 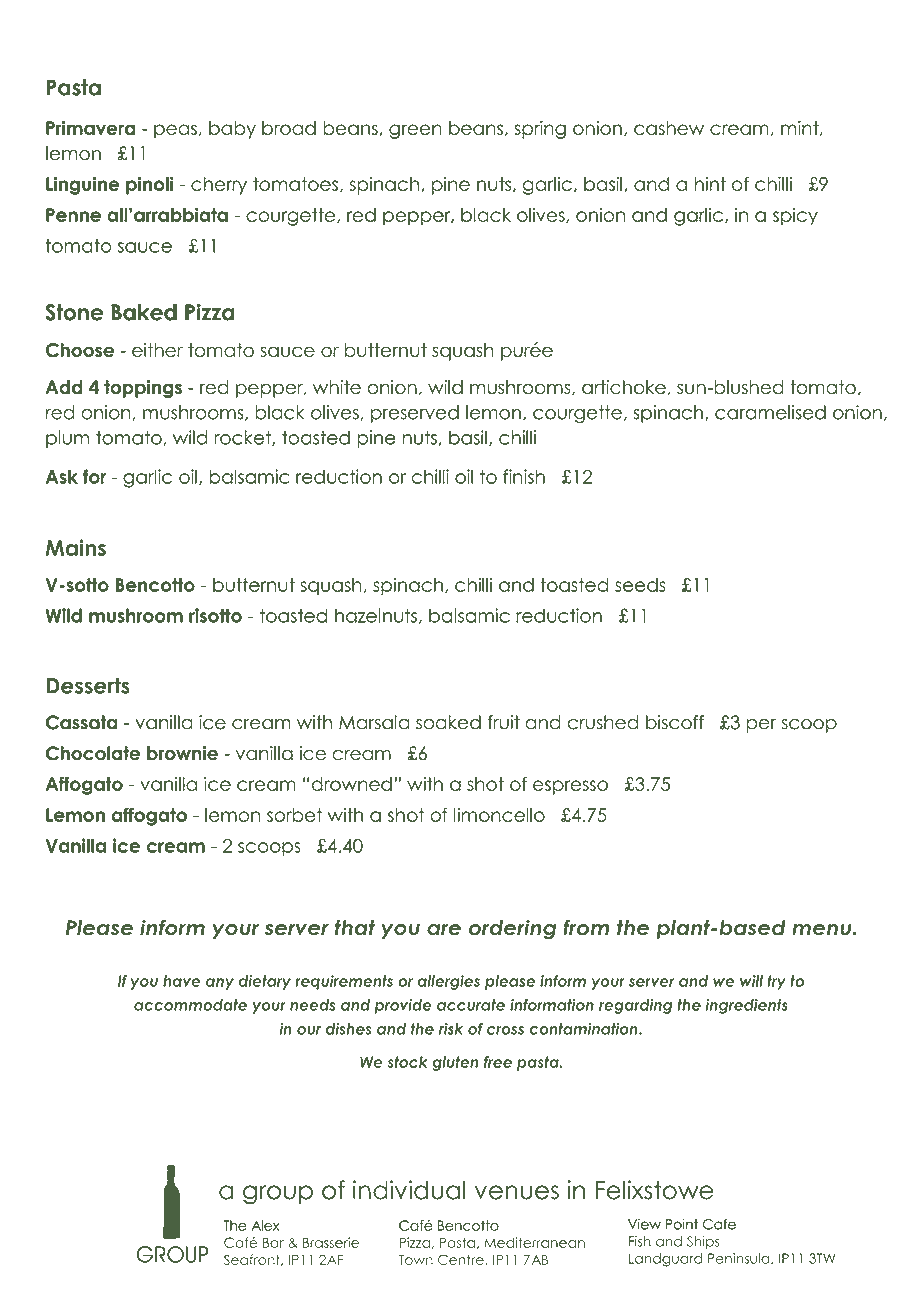 What do you see at coordinates (415, 131) in the screenshot?
I see `green` at bounding box center [415, 131].
